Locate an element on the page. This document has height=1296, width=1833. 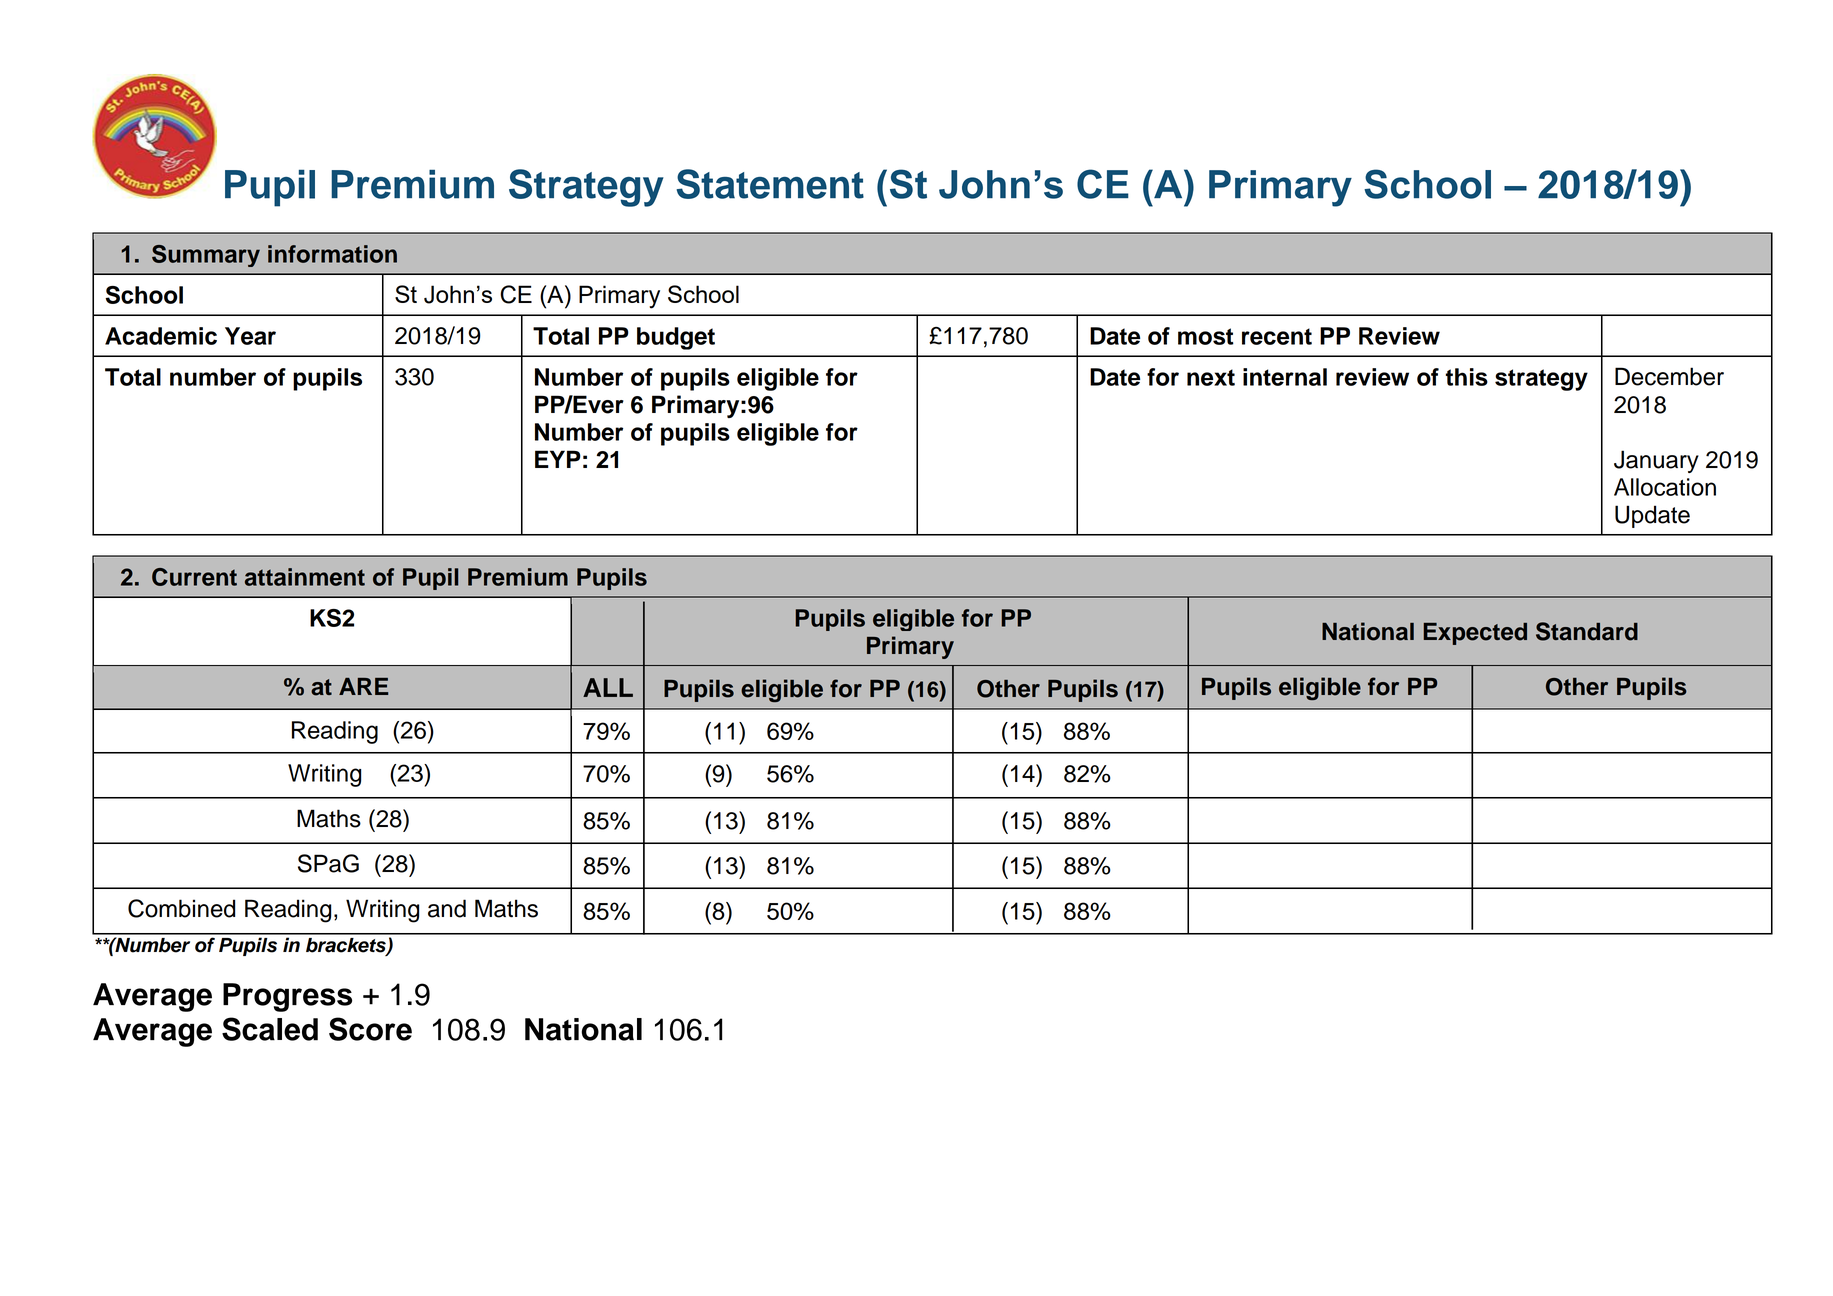
Year is located at coordinates (250, 336).
